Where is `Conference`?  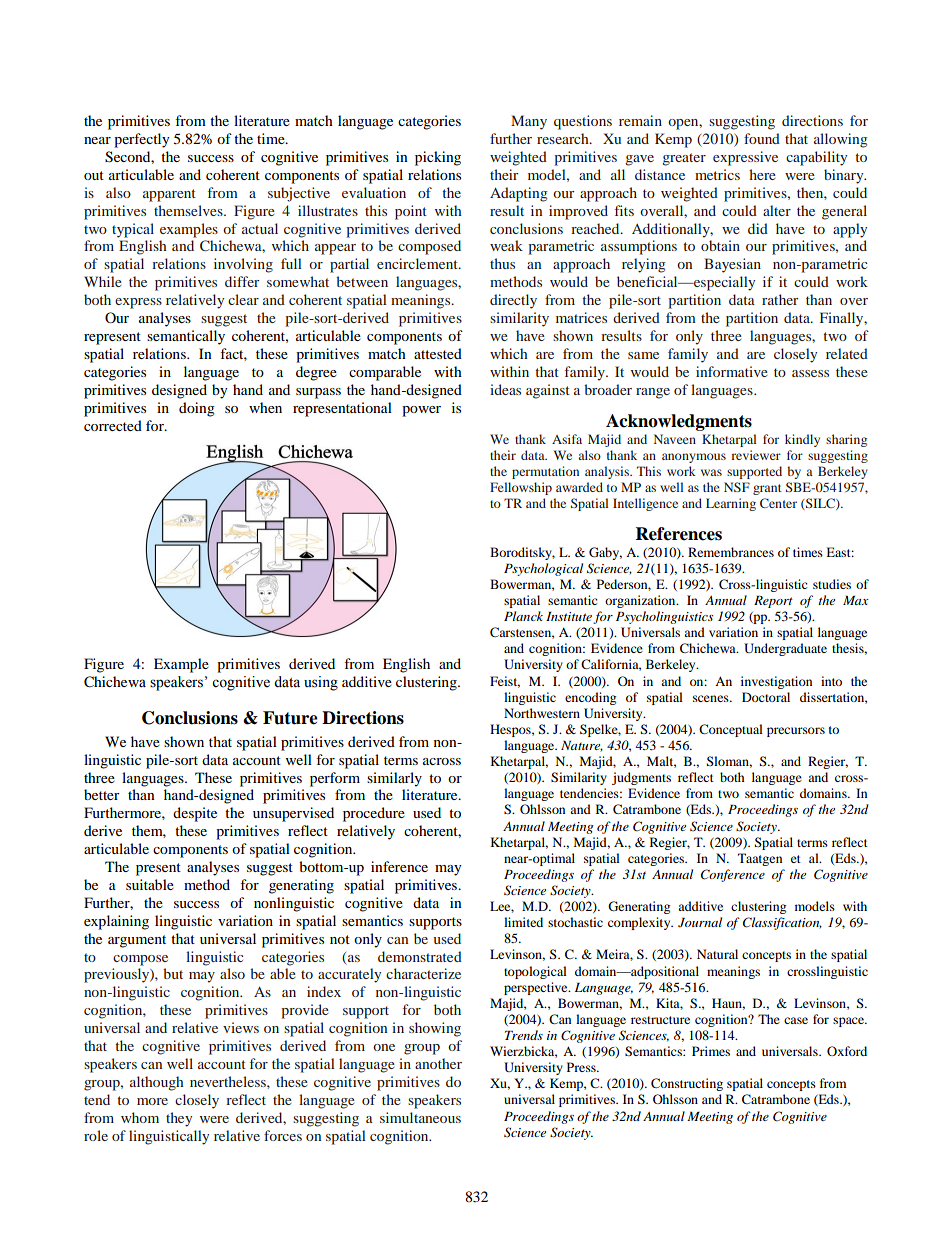
Conference is located at coordinates (733, 875).
